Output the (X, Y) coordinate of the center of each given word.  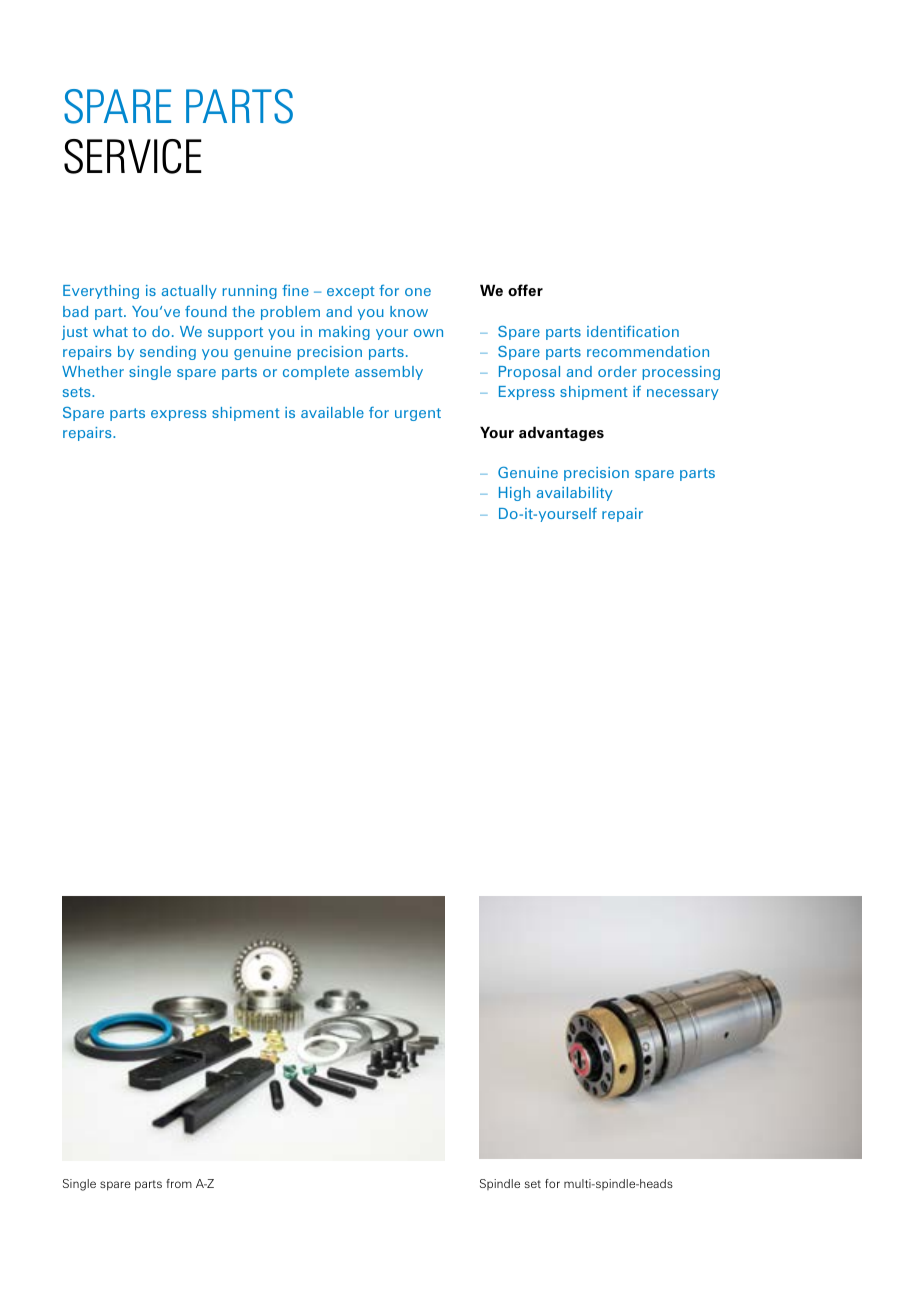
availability (575, 494)
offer (525, 290)
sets (78, 392)
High (514, 494)
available (332, 412)
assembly (389, 373)
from (179, 1183)
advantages (561, 433)
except (351, 292)
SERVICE (133, 156)
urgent (418, 414)
